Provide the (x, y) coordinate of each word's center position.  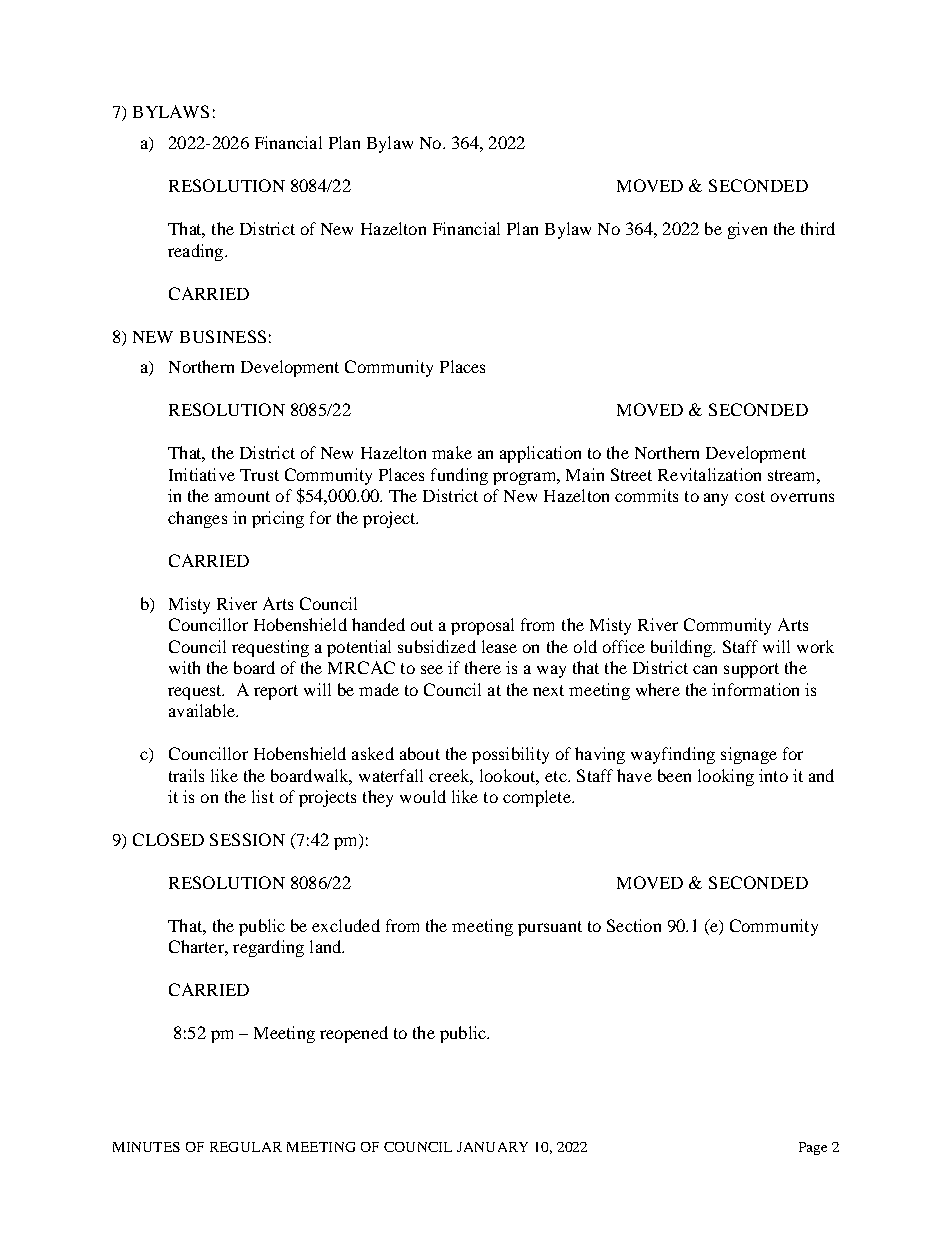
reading (197, 252)
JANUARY (492, 1147)
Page (813, 1148)
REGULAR (246, 1147)
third (818, 228)
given (747, 230)
